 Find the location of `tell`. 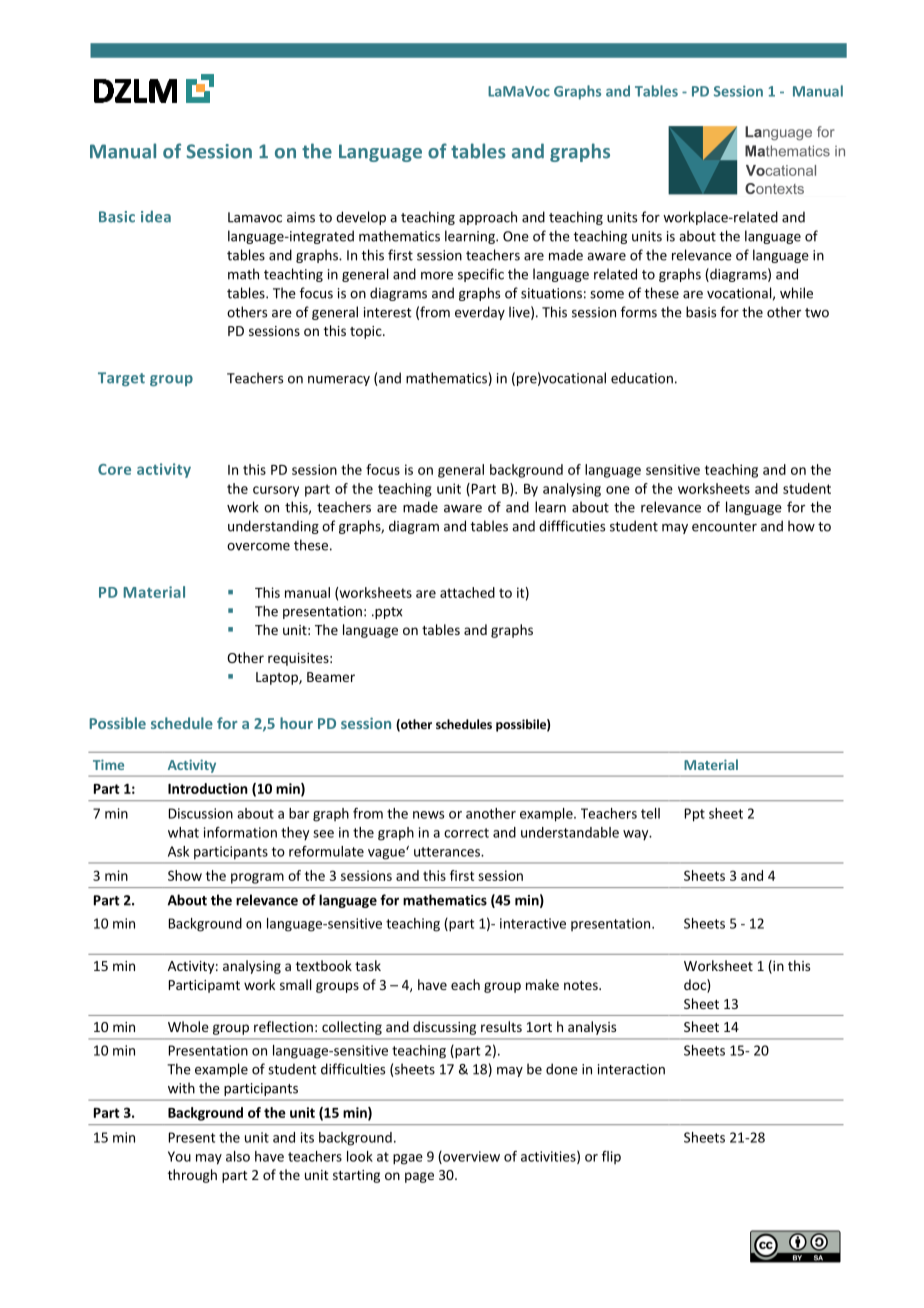

tell is located at coordinates (650, 813).
